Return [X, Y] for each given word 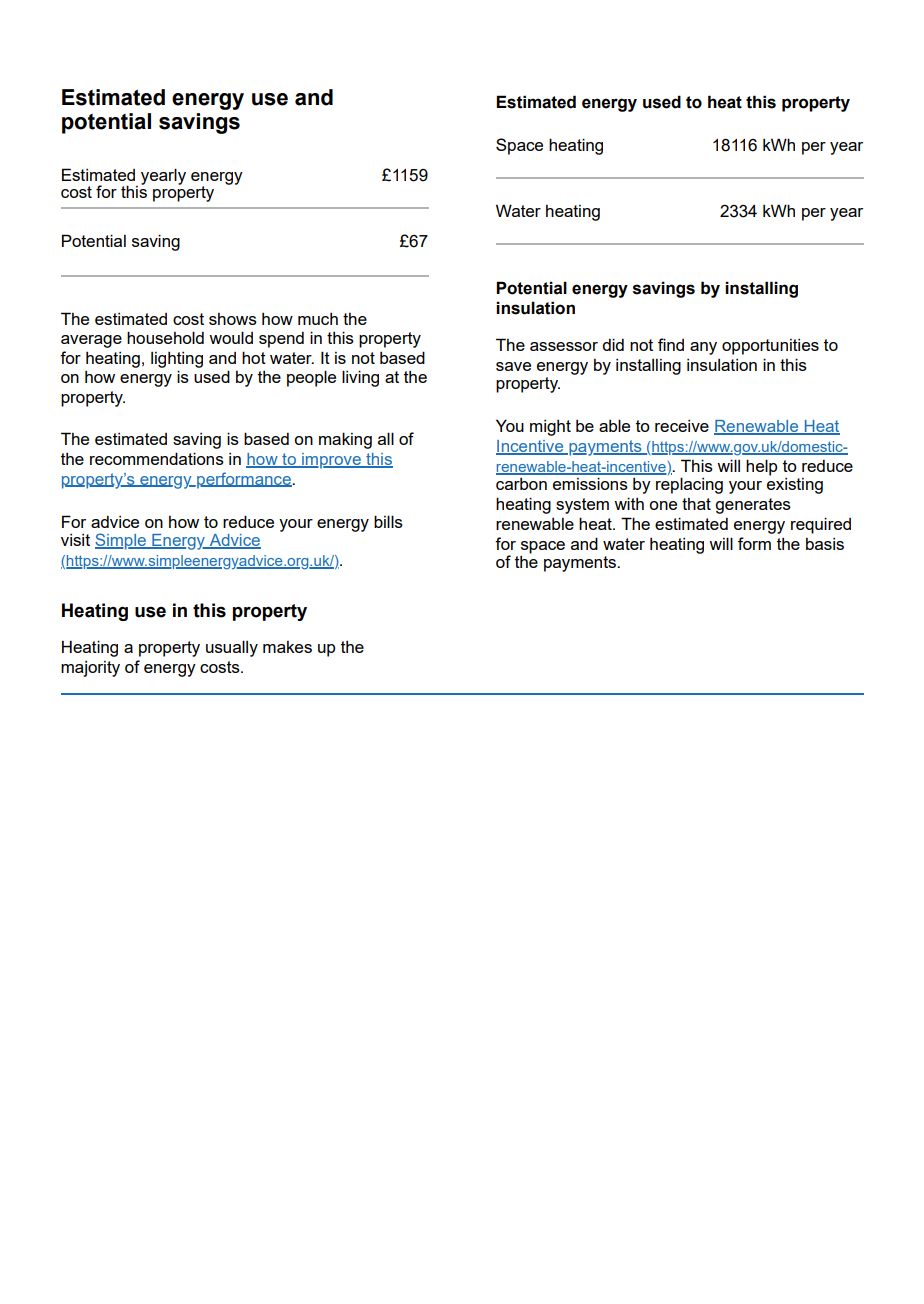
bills [388, 521]
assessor [564, 346]
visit [75, 540]
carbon [521, 484]
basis [825, 544]
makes [287, 647]
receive [682, 426]
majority [90, 669]
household [165, 337]
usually [232, 648]
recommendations [157, 458]
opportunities [770, 347]
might [550, 428]
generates [753, 506]
